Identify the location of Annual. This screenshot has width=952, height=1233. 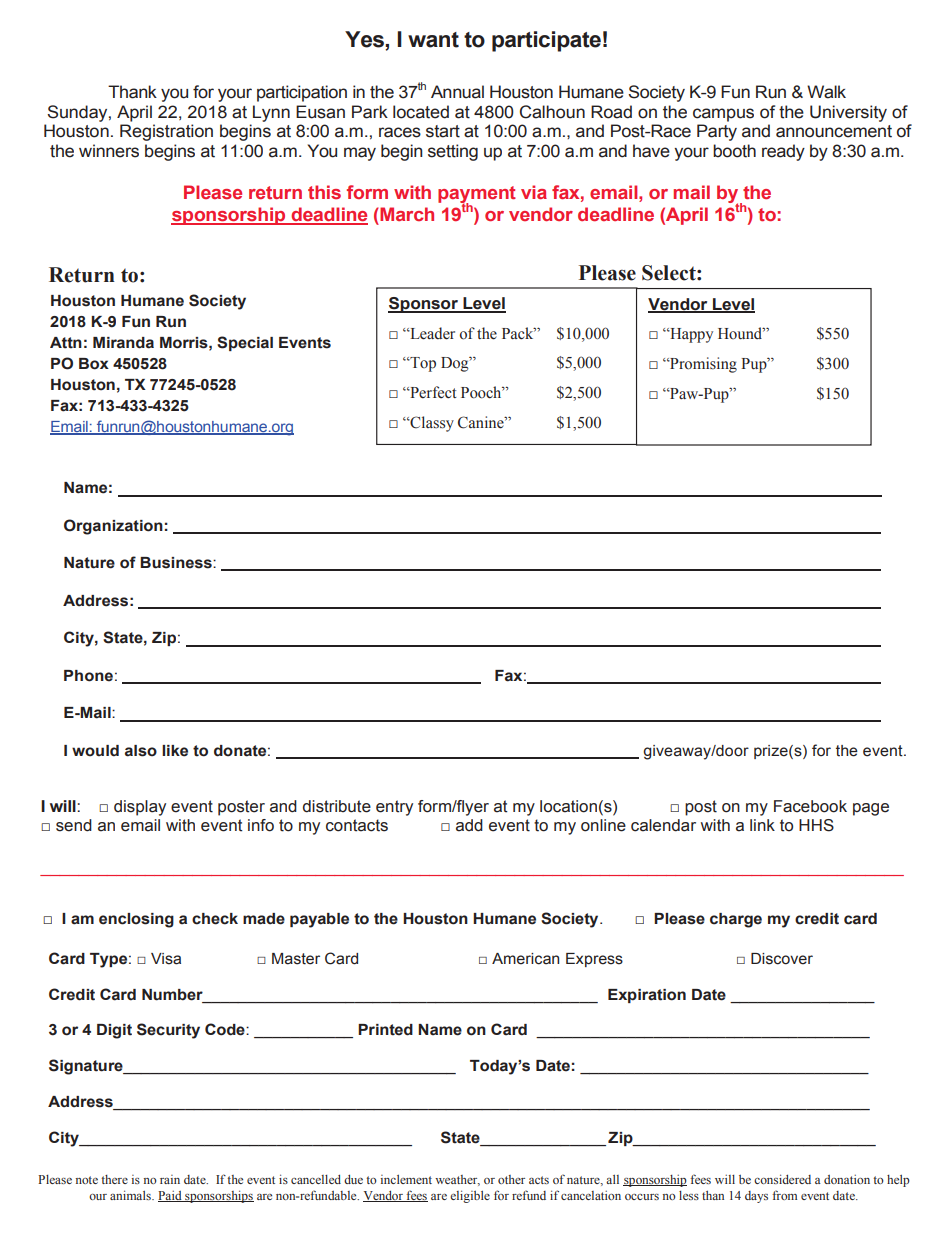
(457, 92).
